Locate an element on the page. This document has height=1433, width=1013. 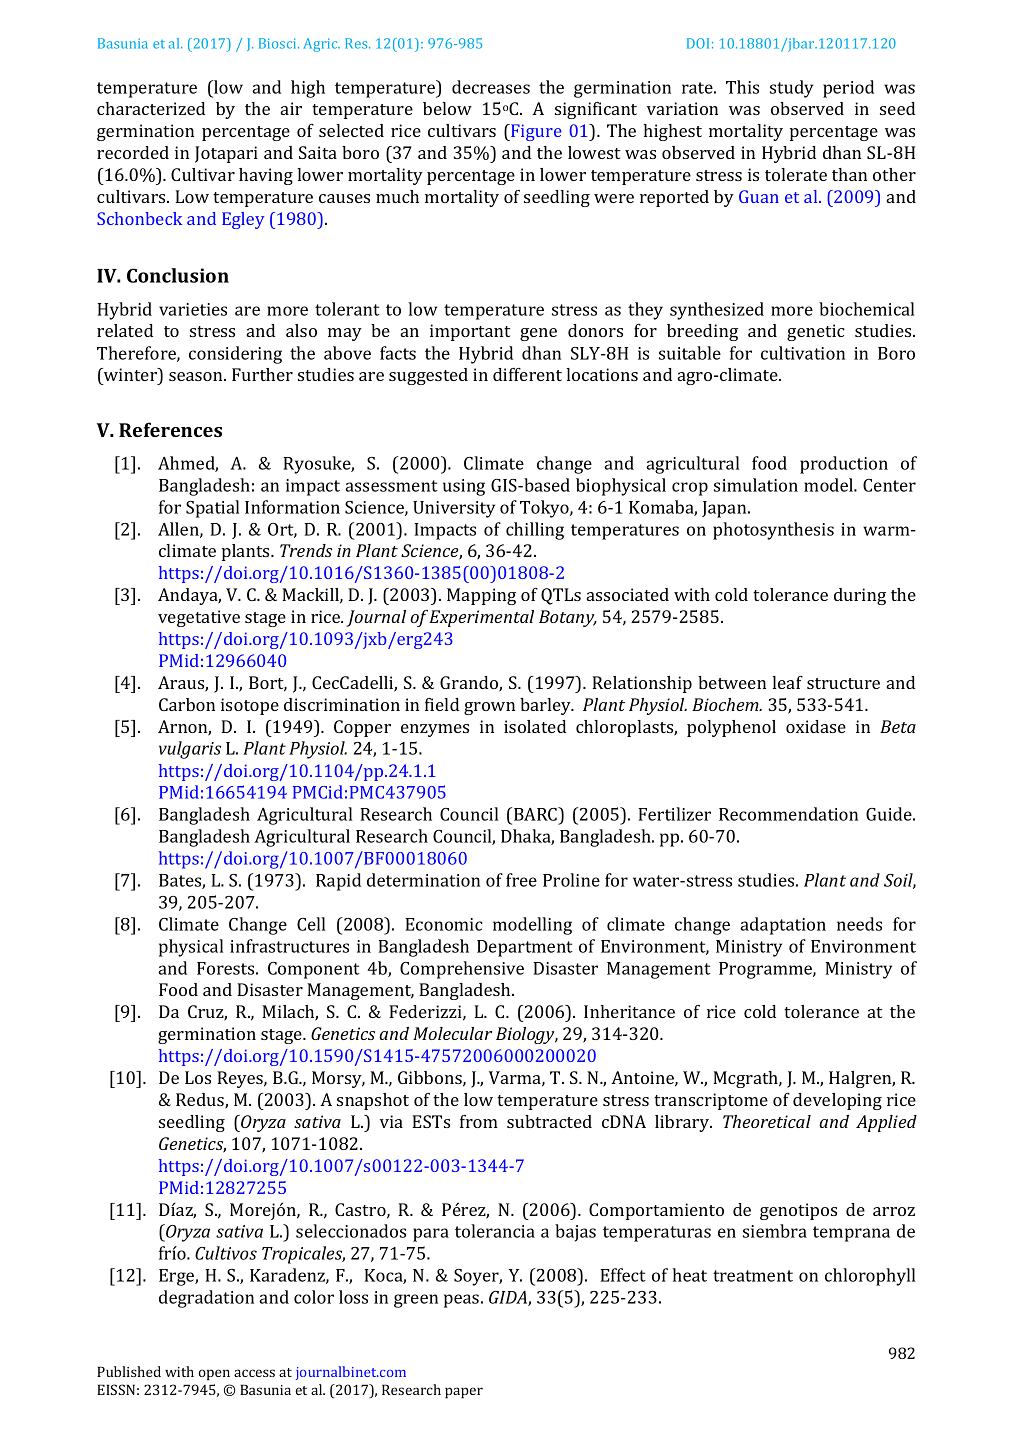
Figure is located at coordinates (535, 132).
